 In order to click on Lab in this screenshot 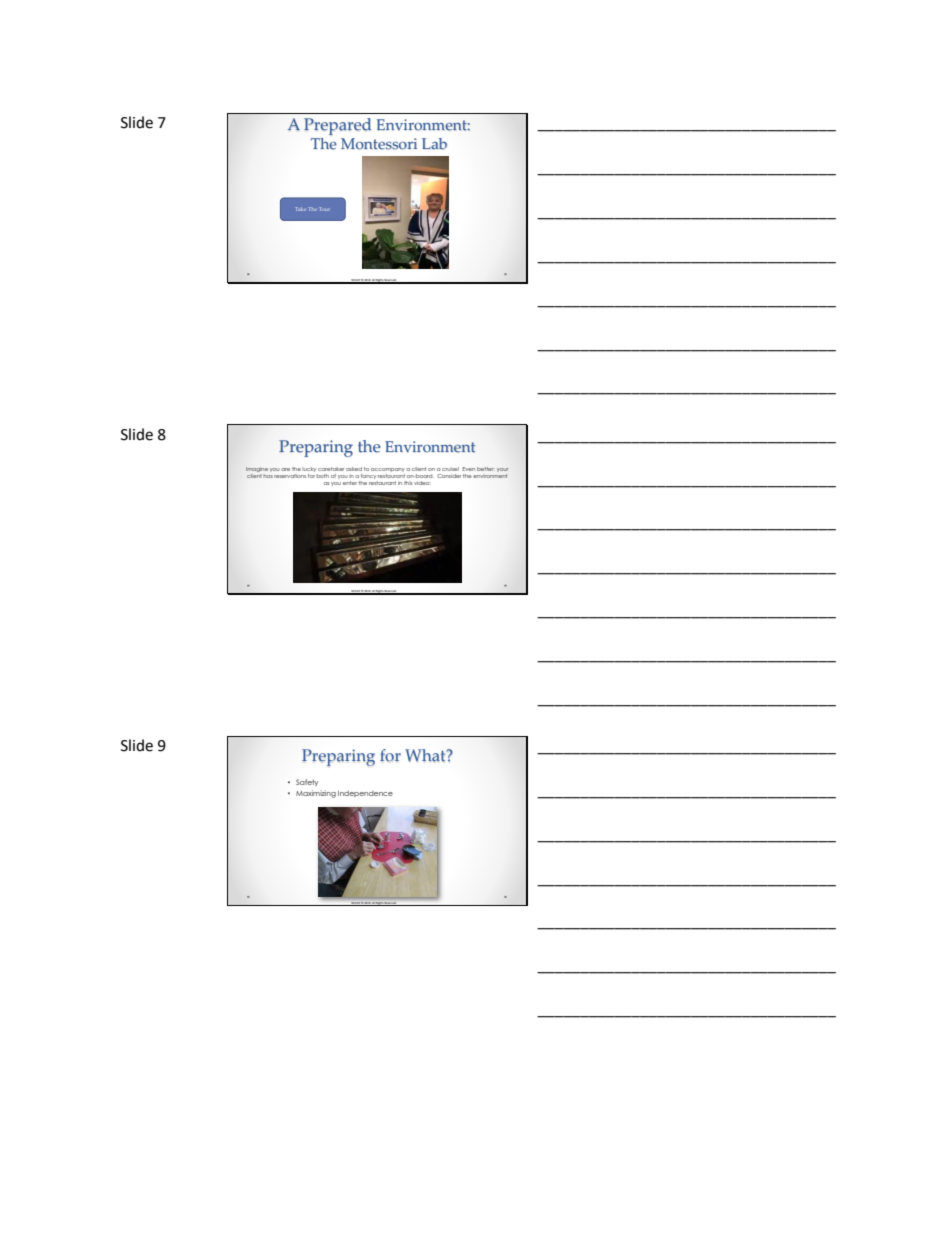, I will do `click(434, 144)`.
